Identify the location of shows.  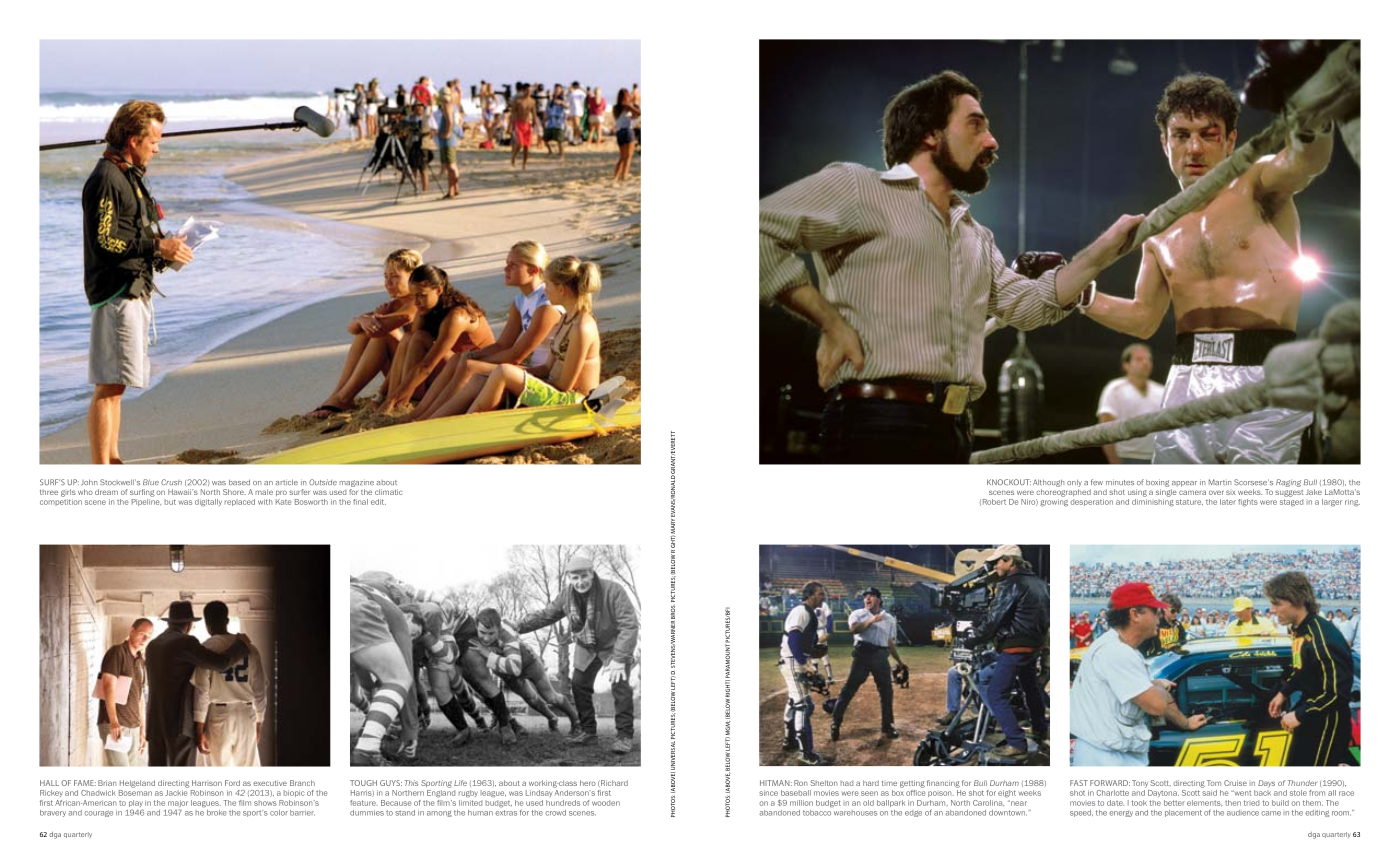
(265, 803).
